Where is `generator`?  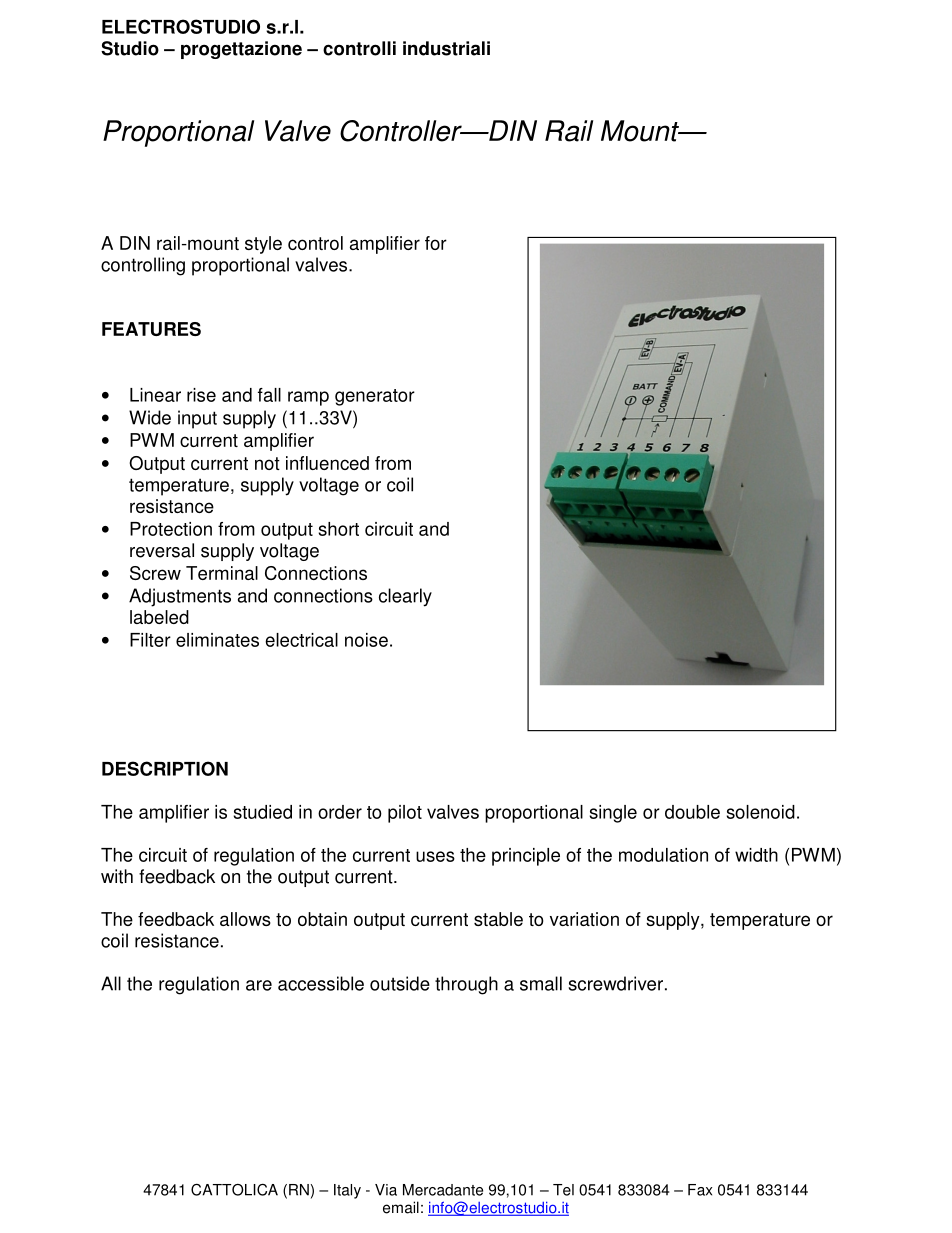
generator is located at coordinates (375, 397).
